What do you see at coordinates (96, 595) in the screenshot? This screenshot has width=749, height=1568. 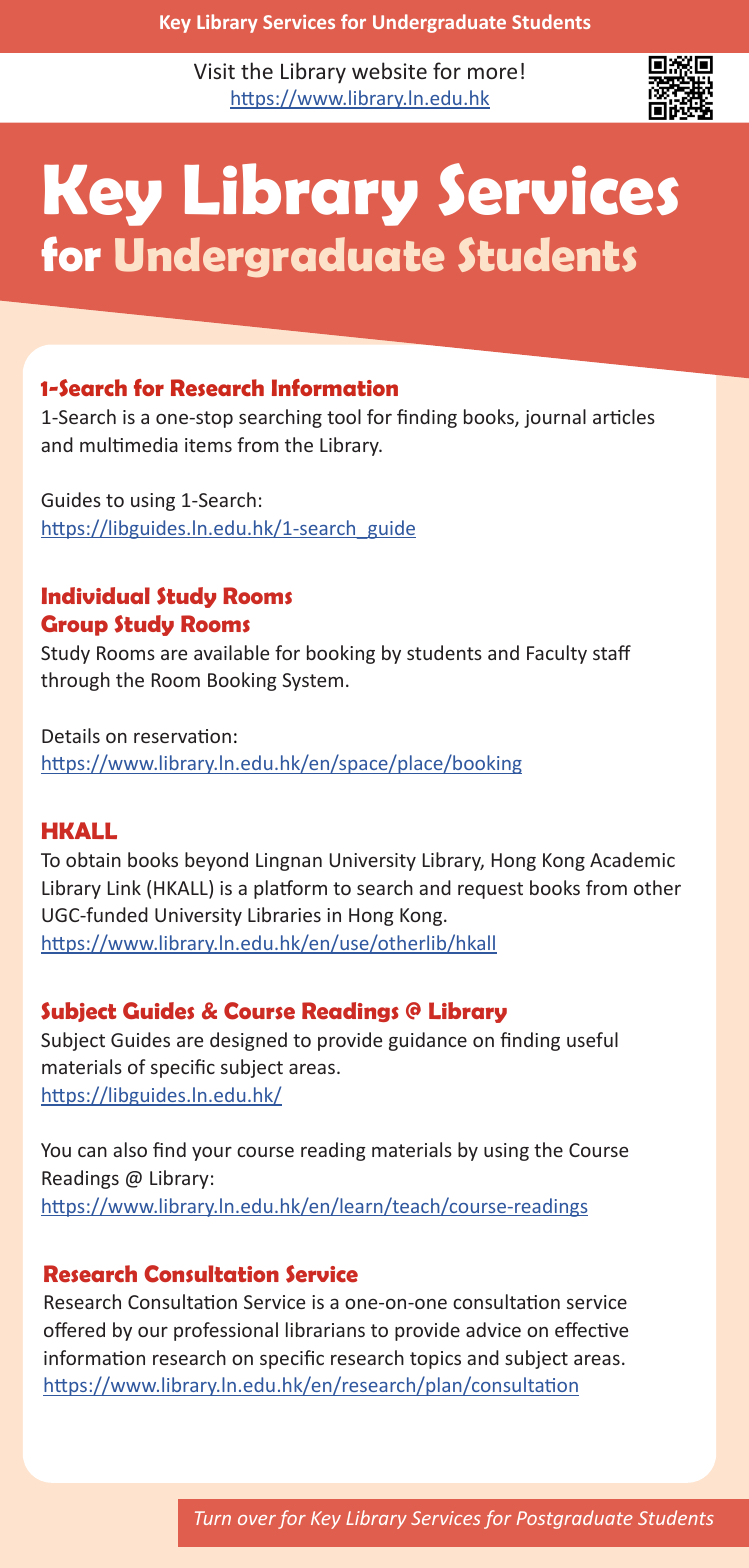 I see `Individual` at bounding box center [96, 595].
